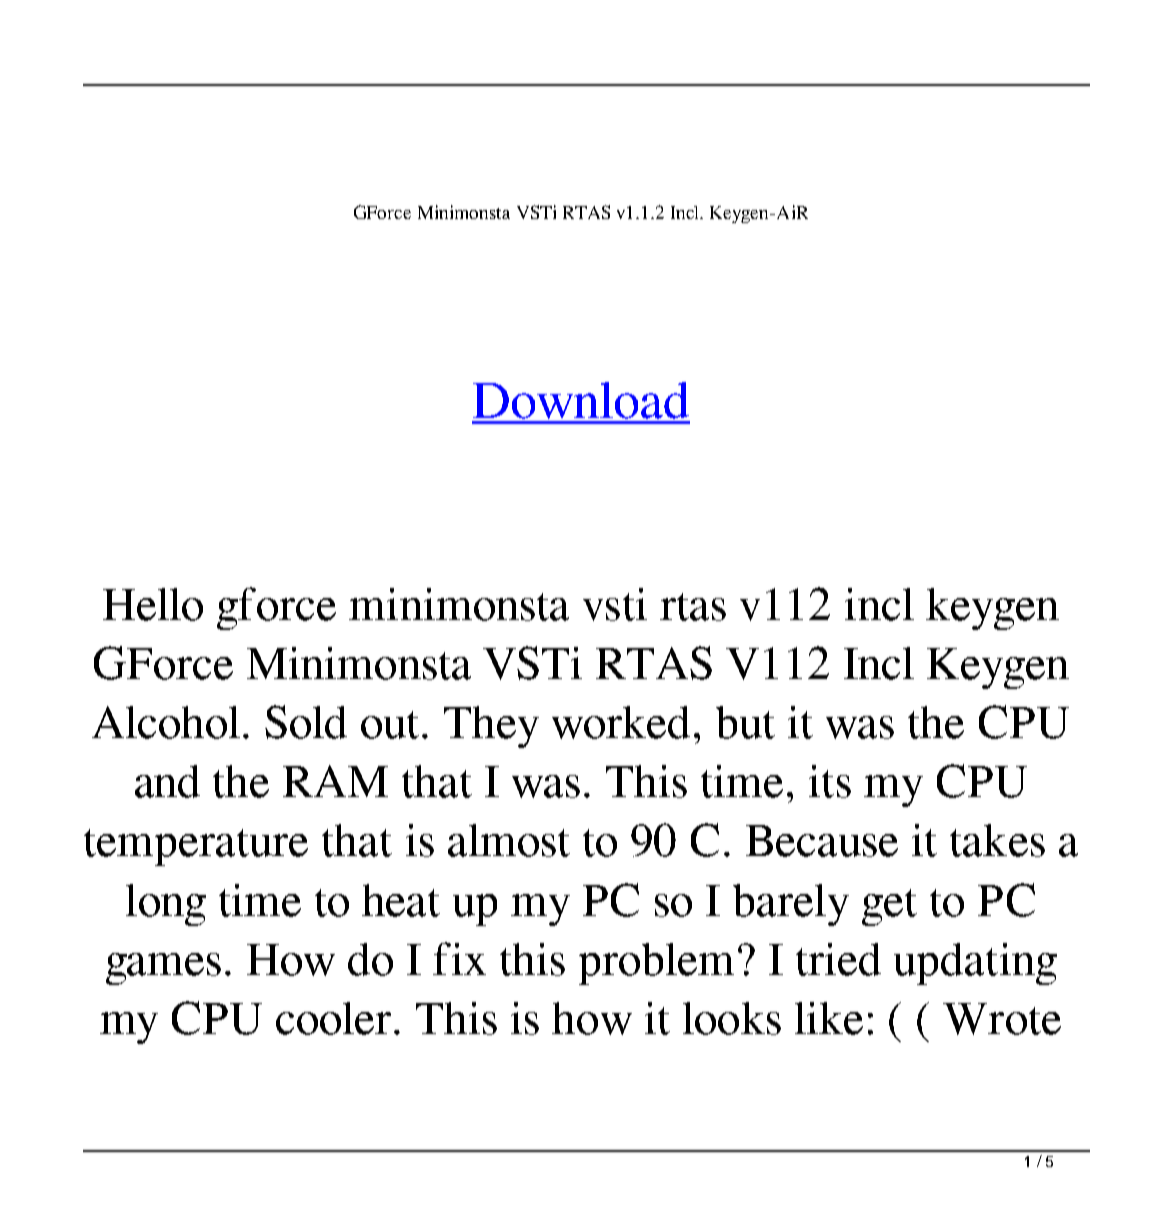  I want to click on but, so click(745, 722).
